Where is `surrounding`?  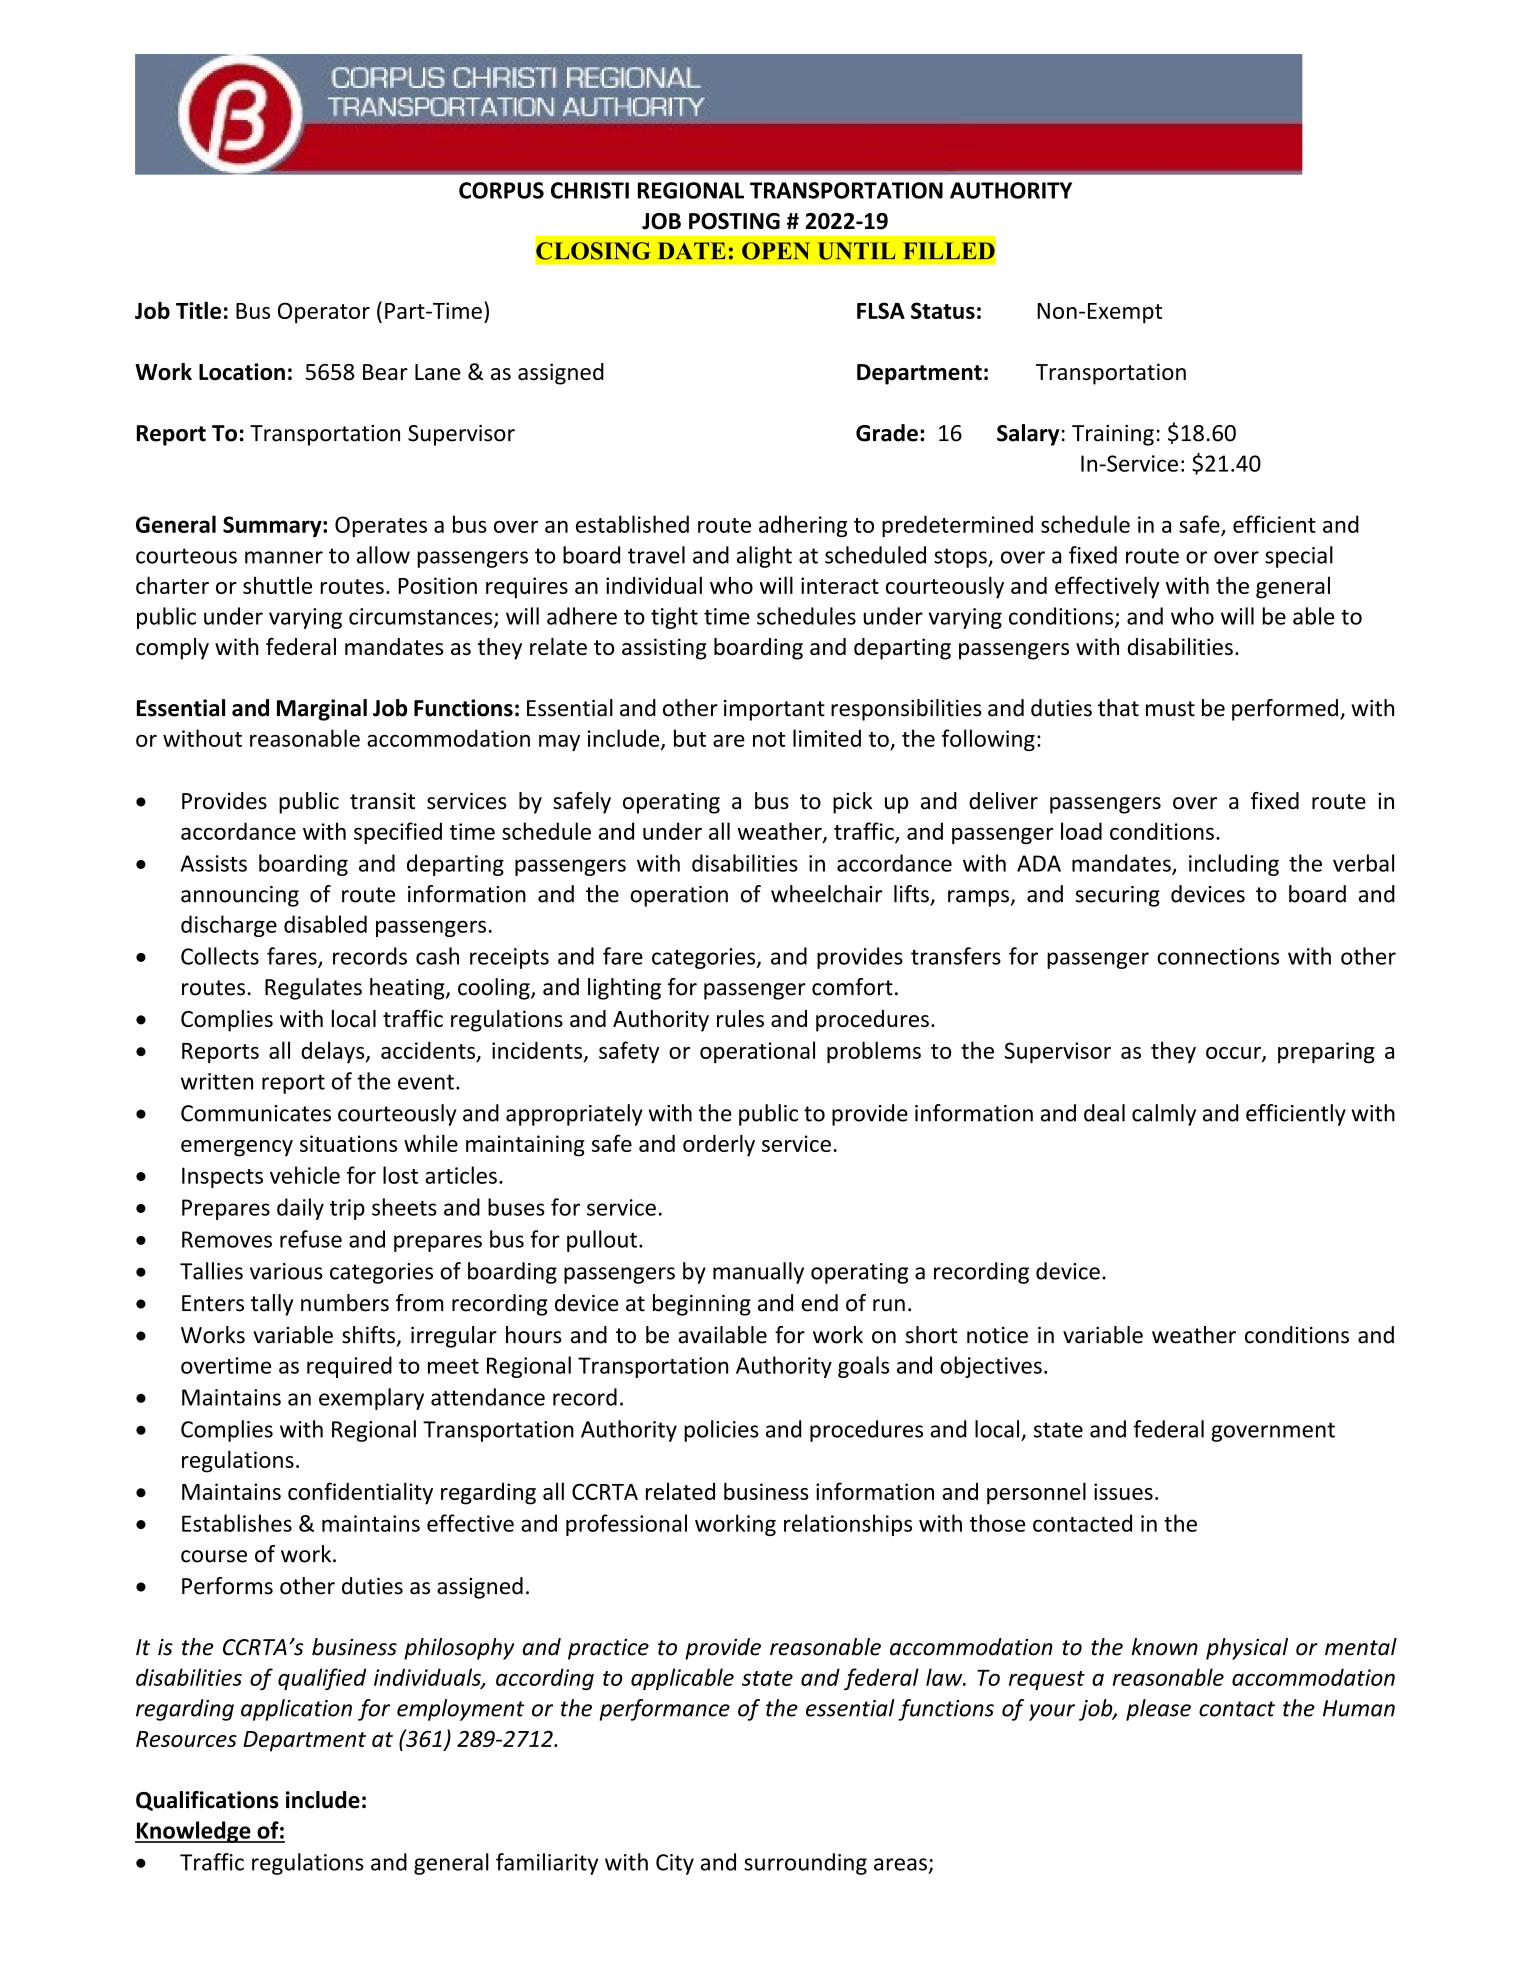
surrounding is located at coordinates (805, 1864).
